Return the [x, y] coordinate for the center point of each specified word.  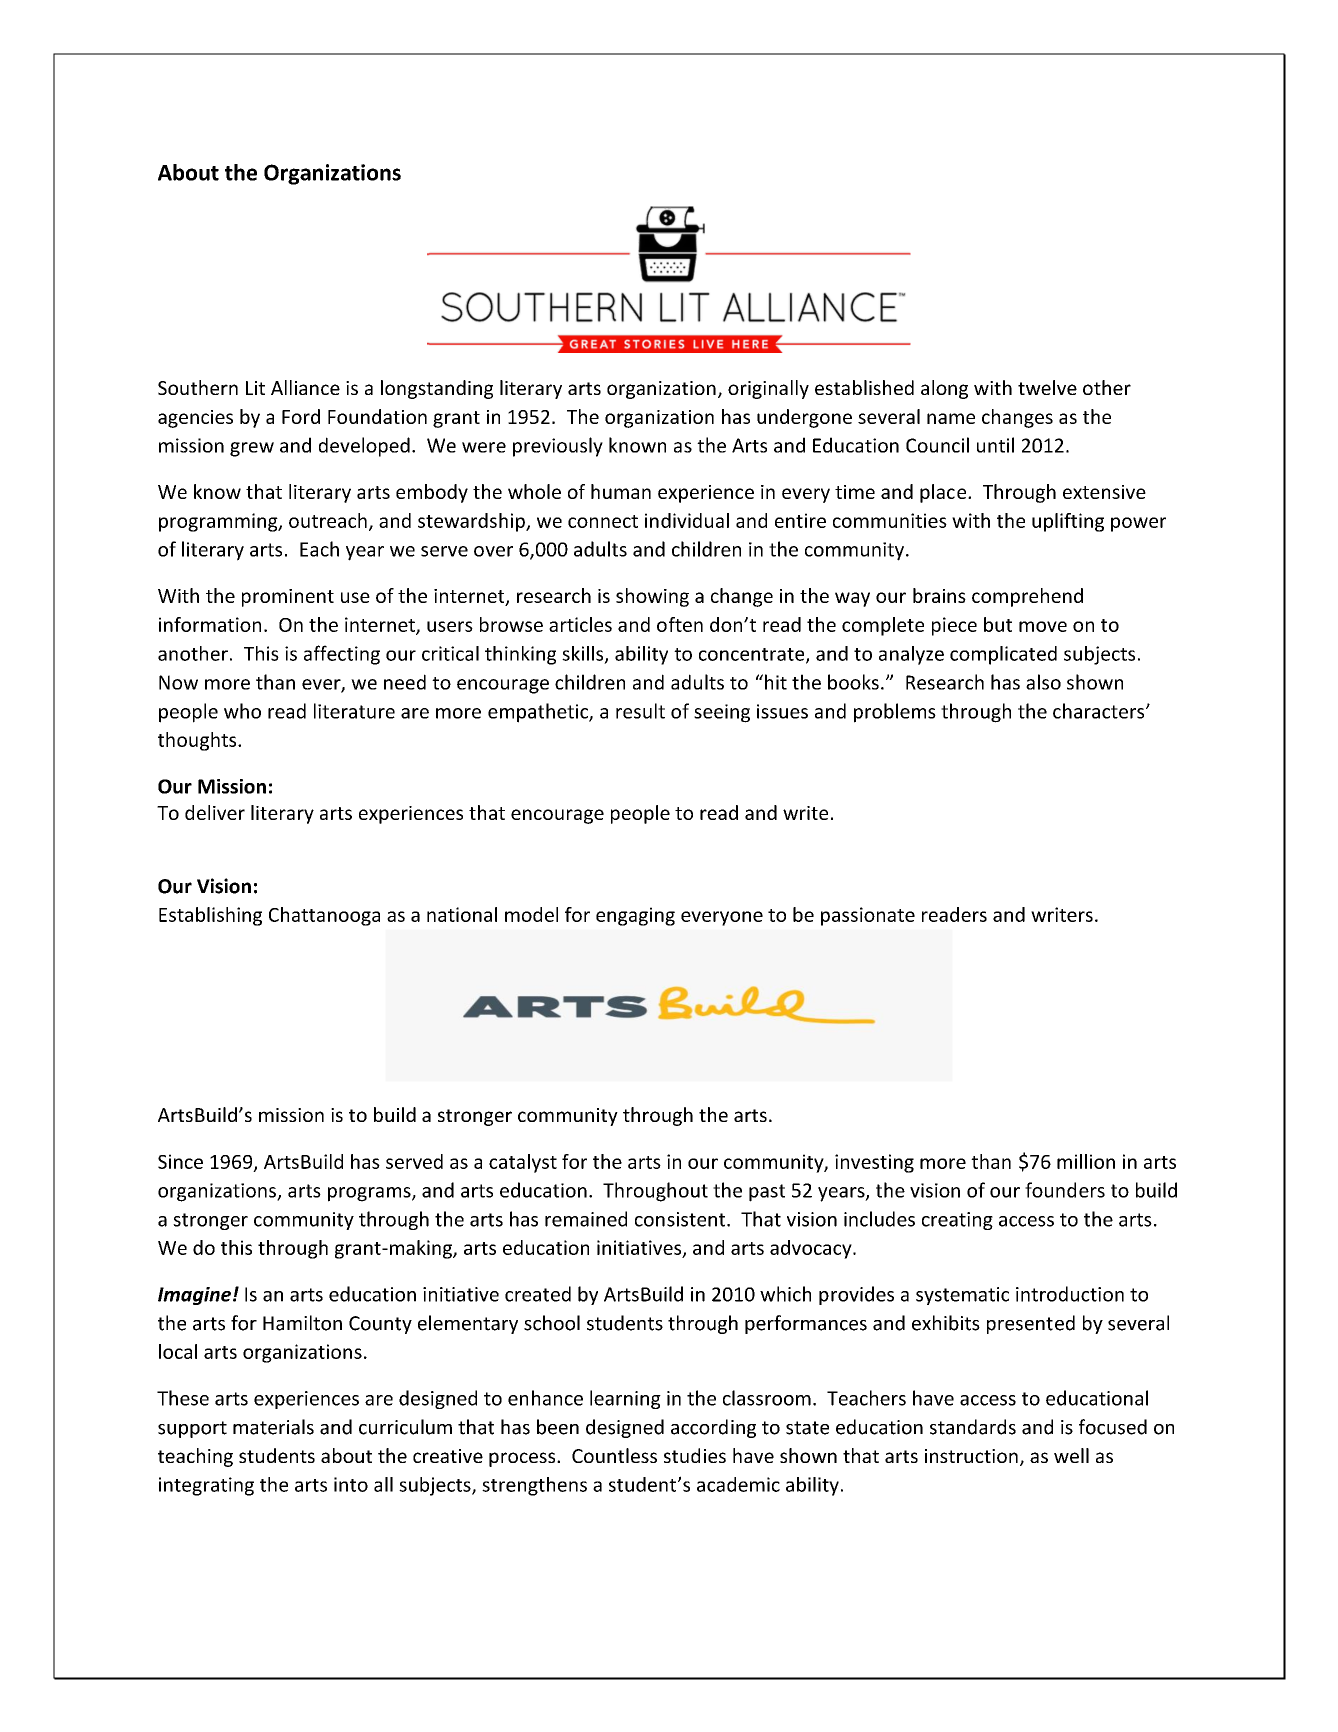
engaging [635, 916]
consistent [681, 1219]
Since [180, 1161]
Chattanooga [324, 916]
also [1043, 682]
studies [695, 1455]
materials [273, 1427]
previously [558, 447]
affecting [342, 655]
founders [1065, 1190]
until [995, 445]
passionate [868, 916]
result [640, 711]
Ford [301, 416]
